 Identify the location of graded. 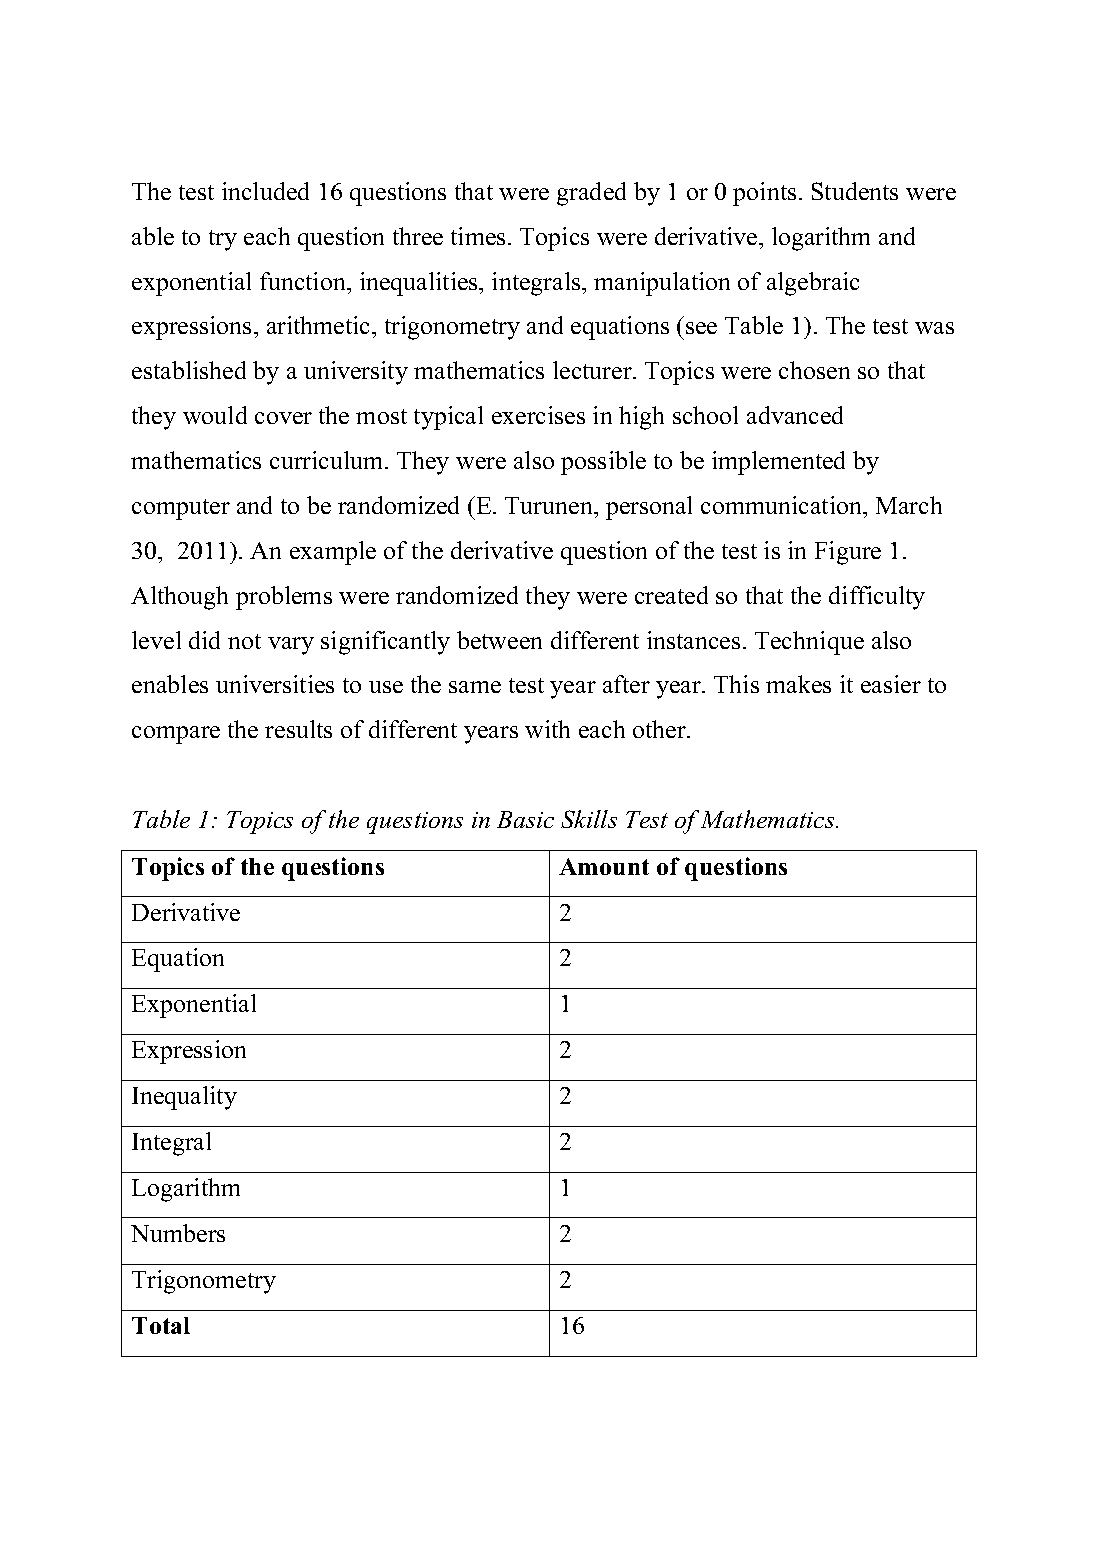
(591, 194).
